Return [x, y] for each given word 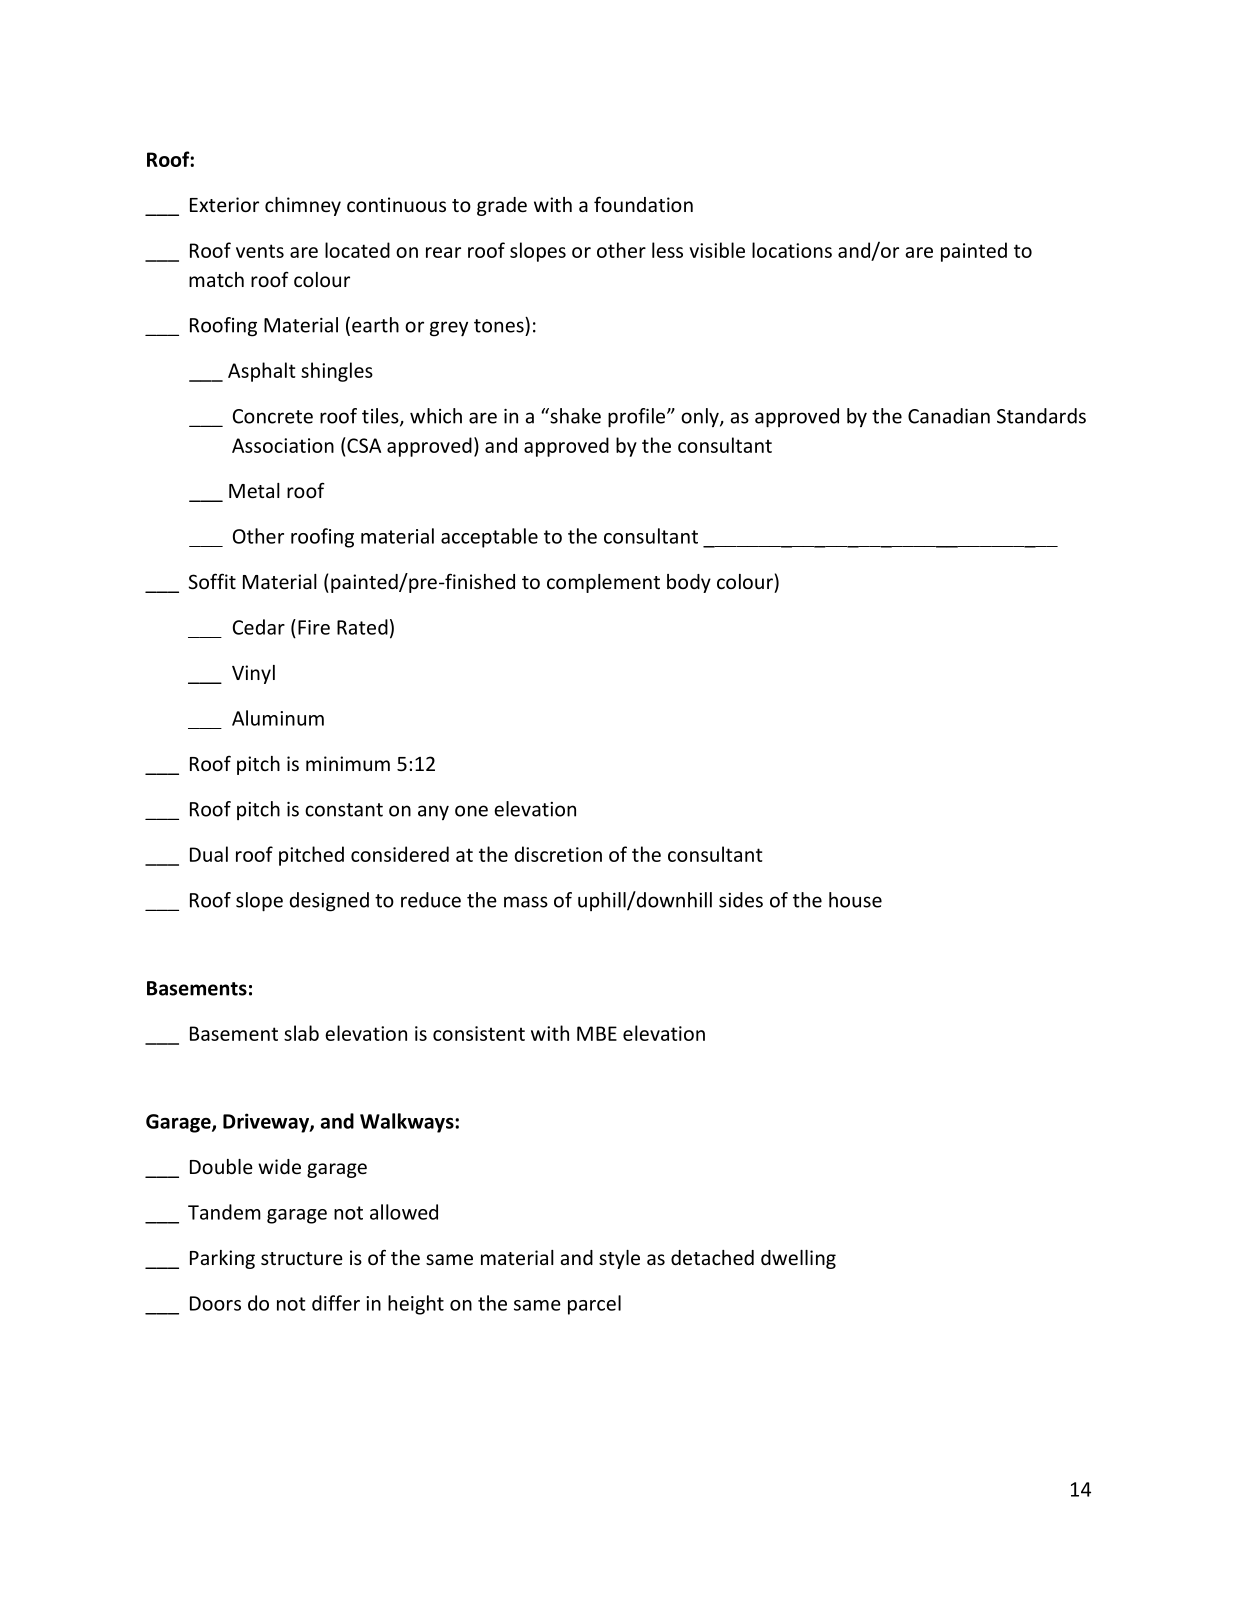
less [667, 250]
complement [603, 583]
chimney [303, 206]
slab [301, 1033]
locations [792, 250]
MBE [597, 1033]
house [855, 900]
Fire [314, 627]
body [689, 583]
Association [283, 445]
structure [302, 1258]
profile [636, 418]
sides [741, 900]
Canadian [949, 416]
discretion [558, 854]
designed [329, 902]
